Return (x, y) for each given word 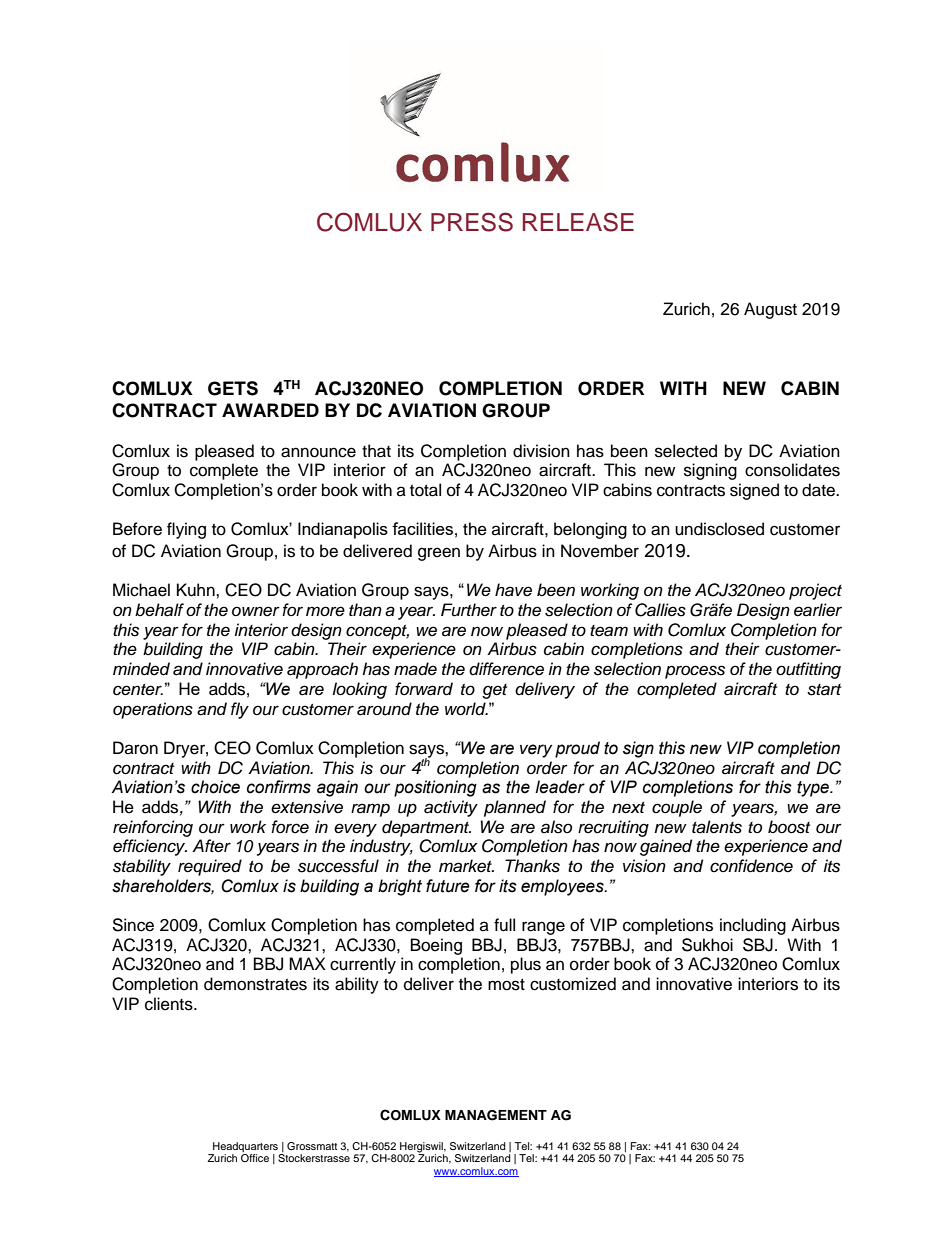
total (425, 490)
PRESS (472, 222)
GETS (233, 388)
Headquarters (245, 1148)
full (504, 925)
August (770, 310)
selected (686, 451)
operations (153, 710)
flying (186, 530)
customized (573, 984)
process (695, 672)
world (466, 708)
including (753, 926)
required (210, 867)
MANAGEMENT (496, 1115)
